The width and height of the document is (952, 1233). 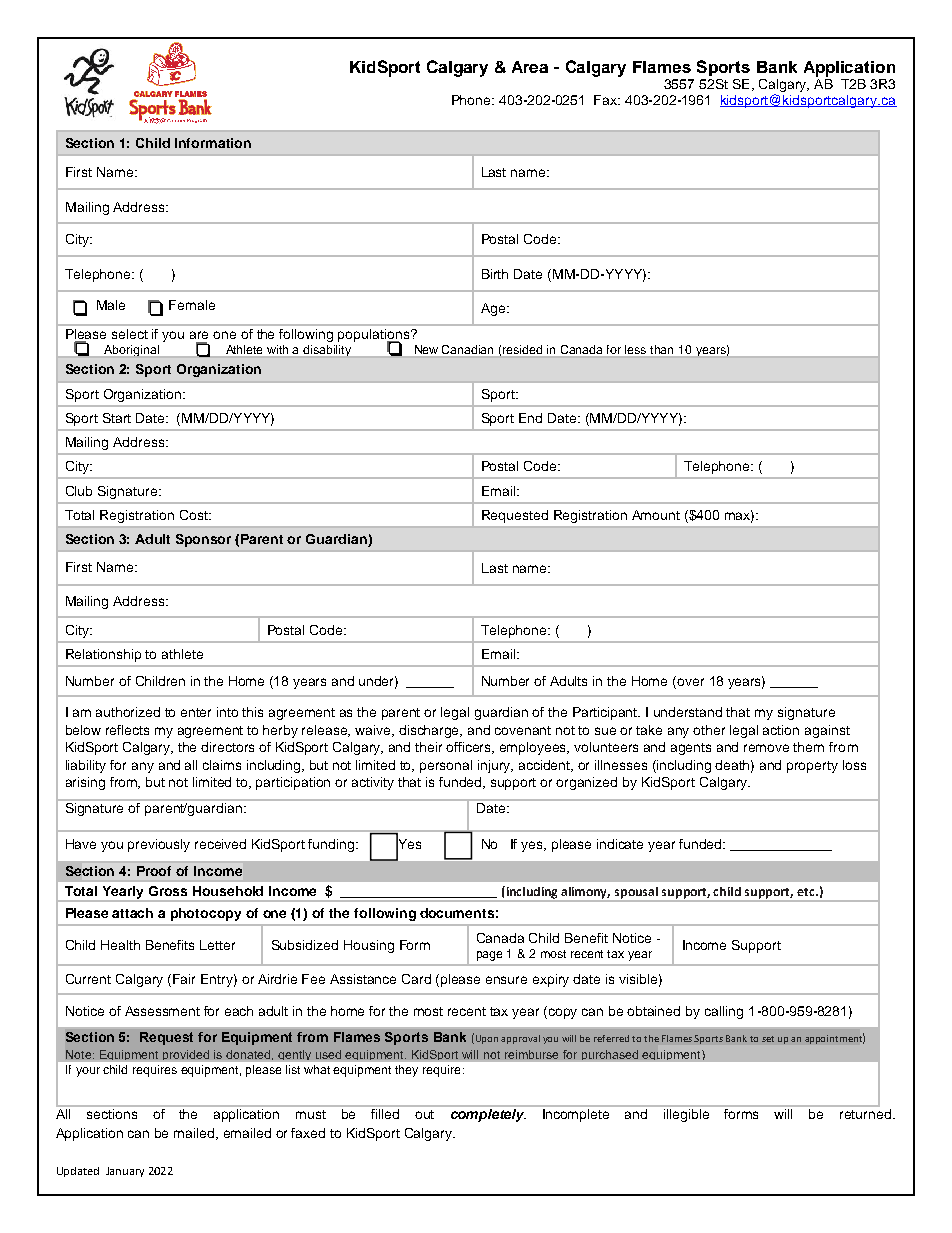 What do you see at coordinates (130, 334) in the document?
I see `select` at bounding box center [130, 334].
